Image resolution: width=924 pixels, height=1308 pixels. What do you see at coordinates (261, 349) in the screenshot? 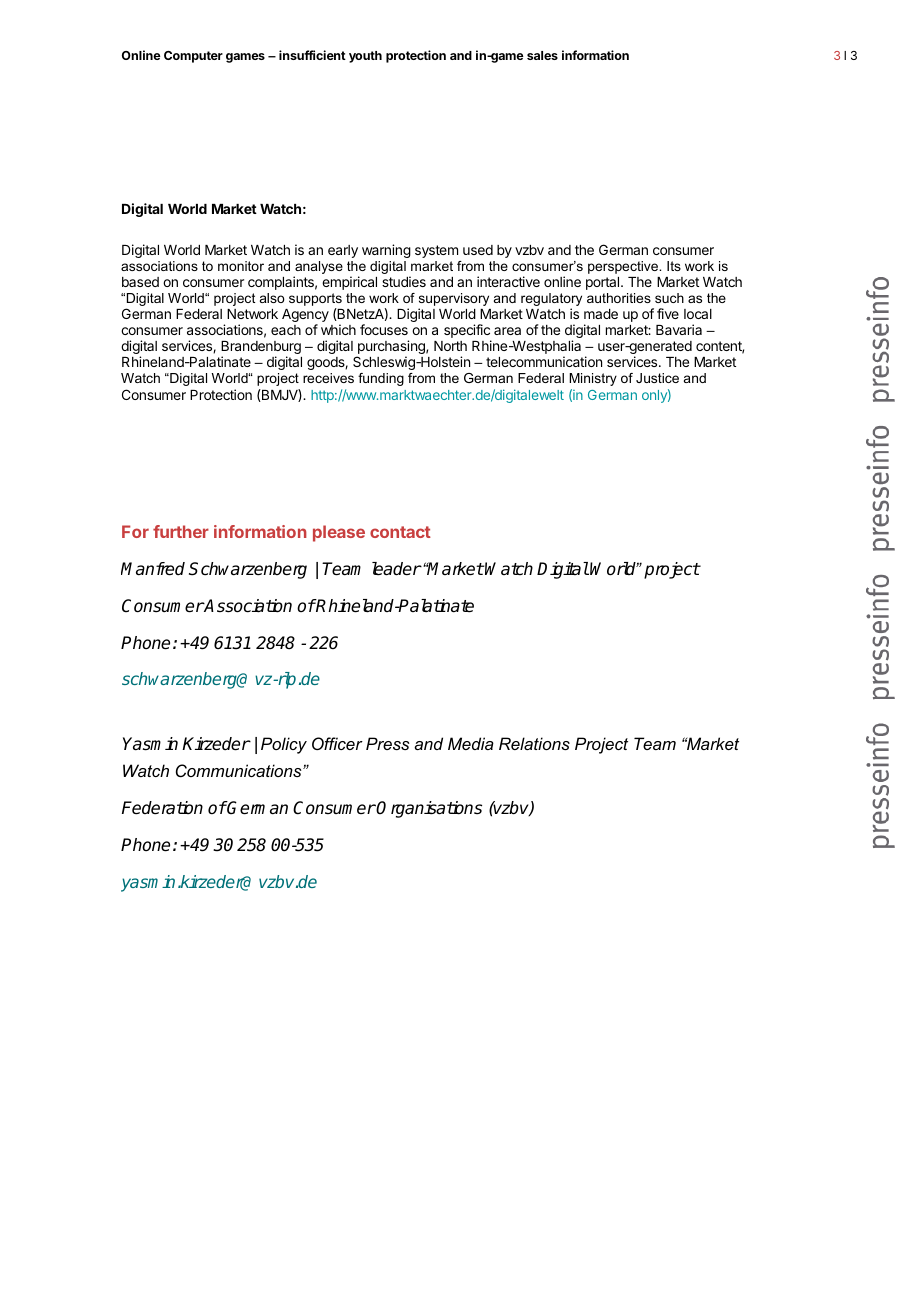
I see `Brandenburg` at bounding box center [261, 349].
